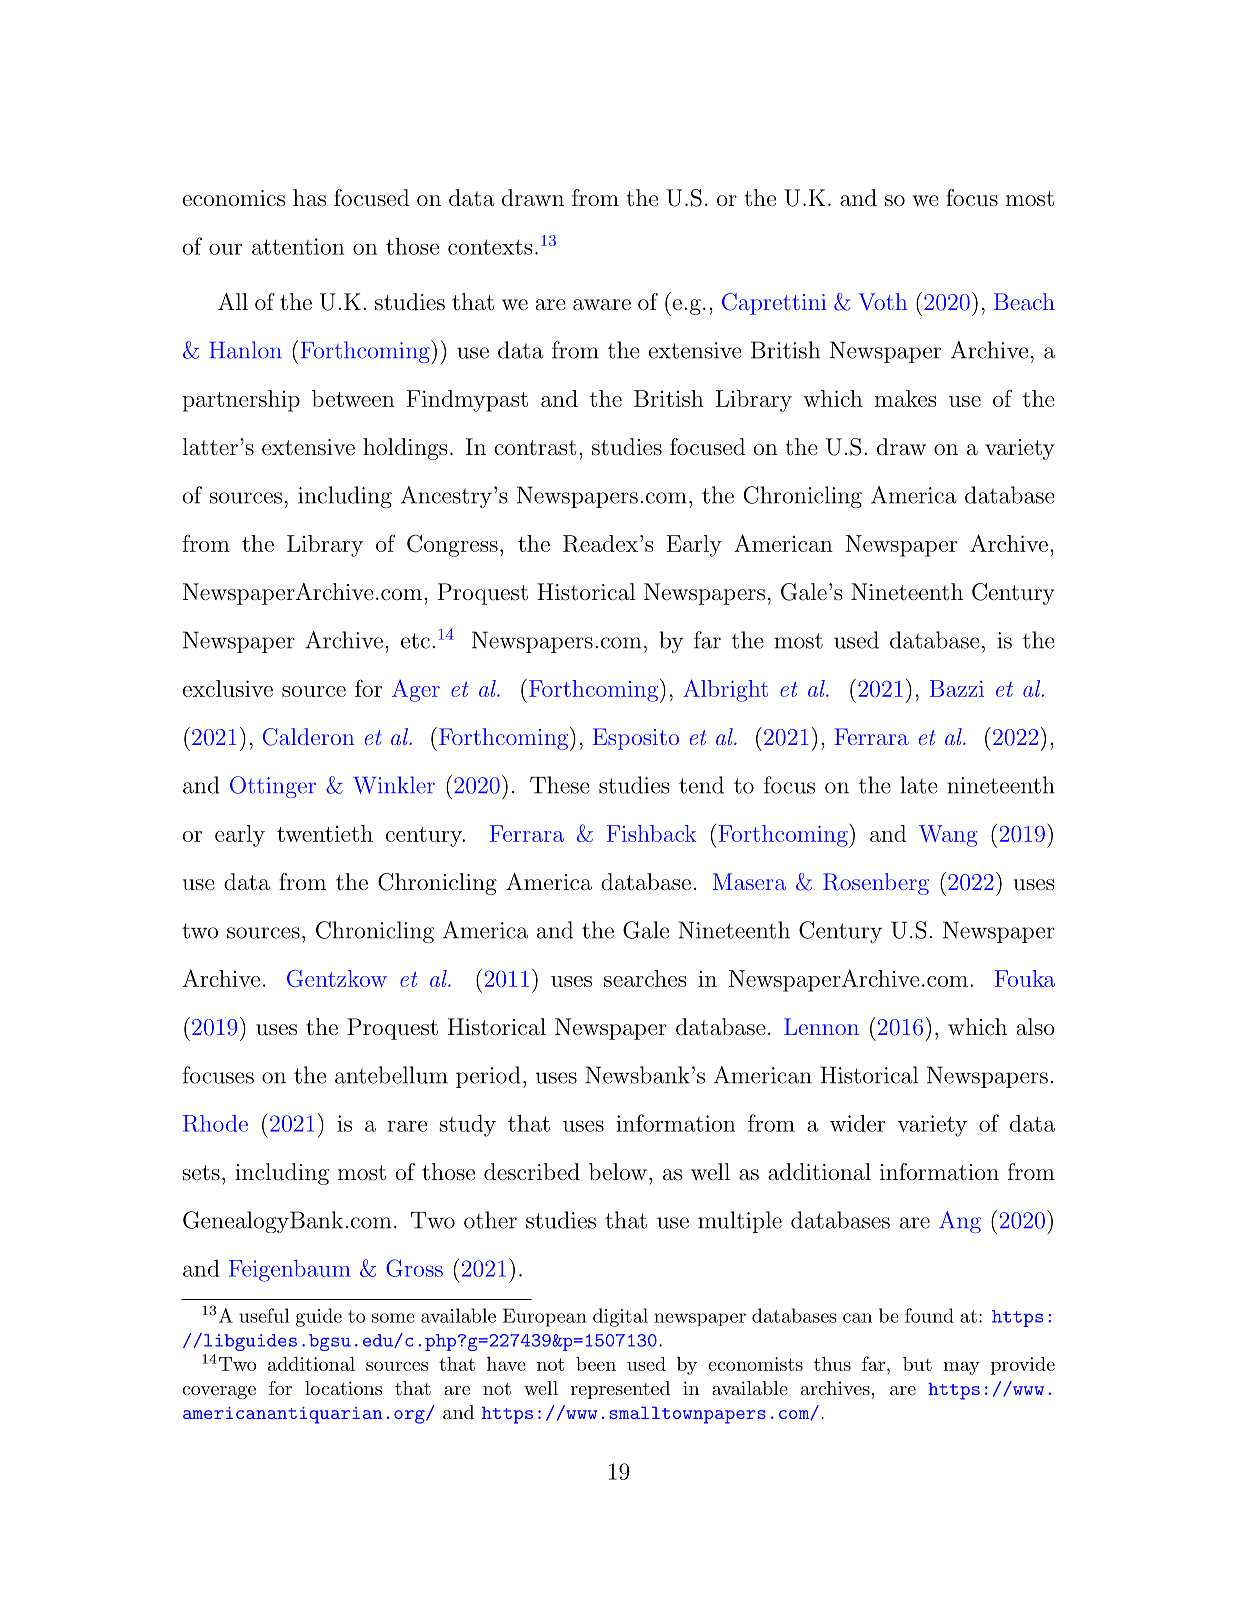 The image size is (1237, 1601). I want to click on but, so click(917, 1364).
